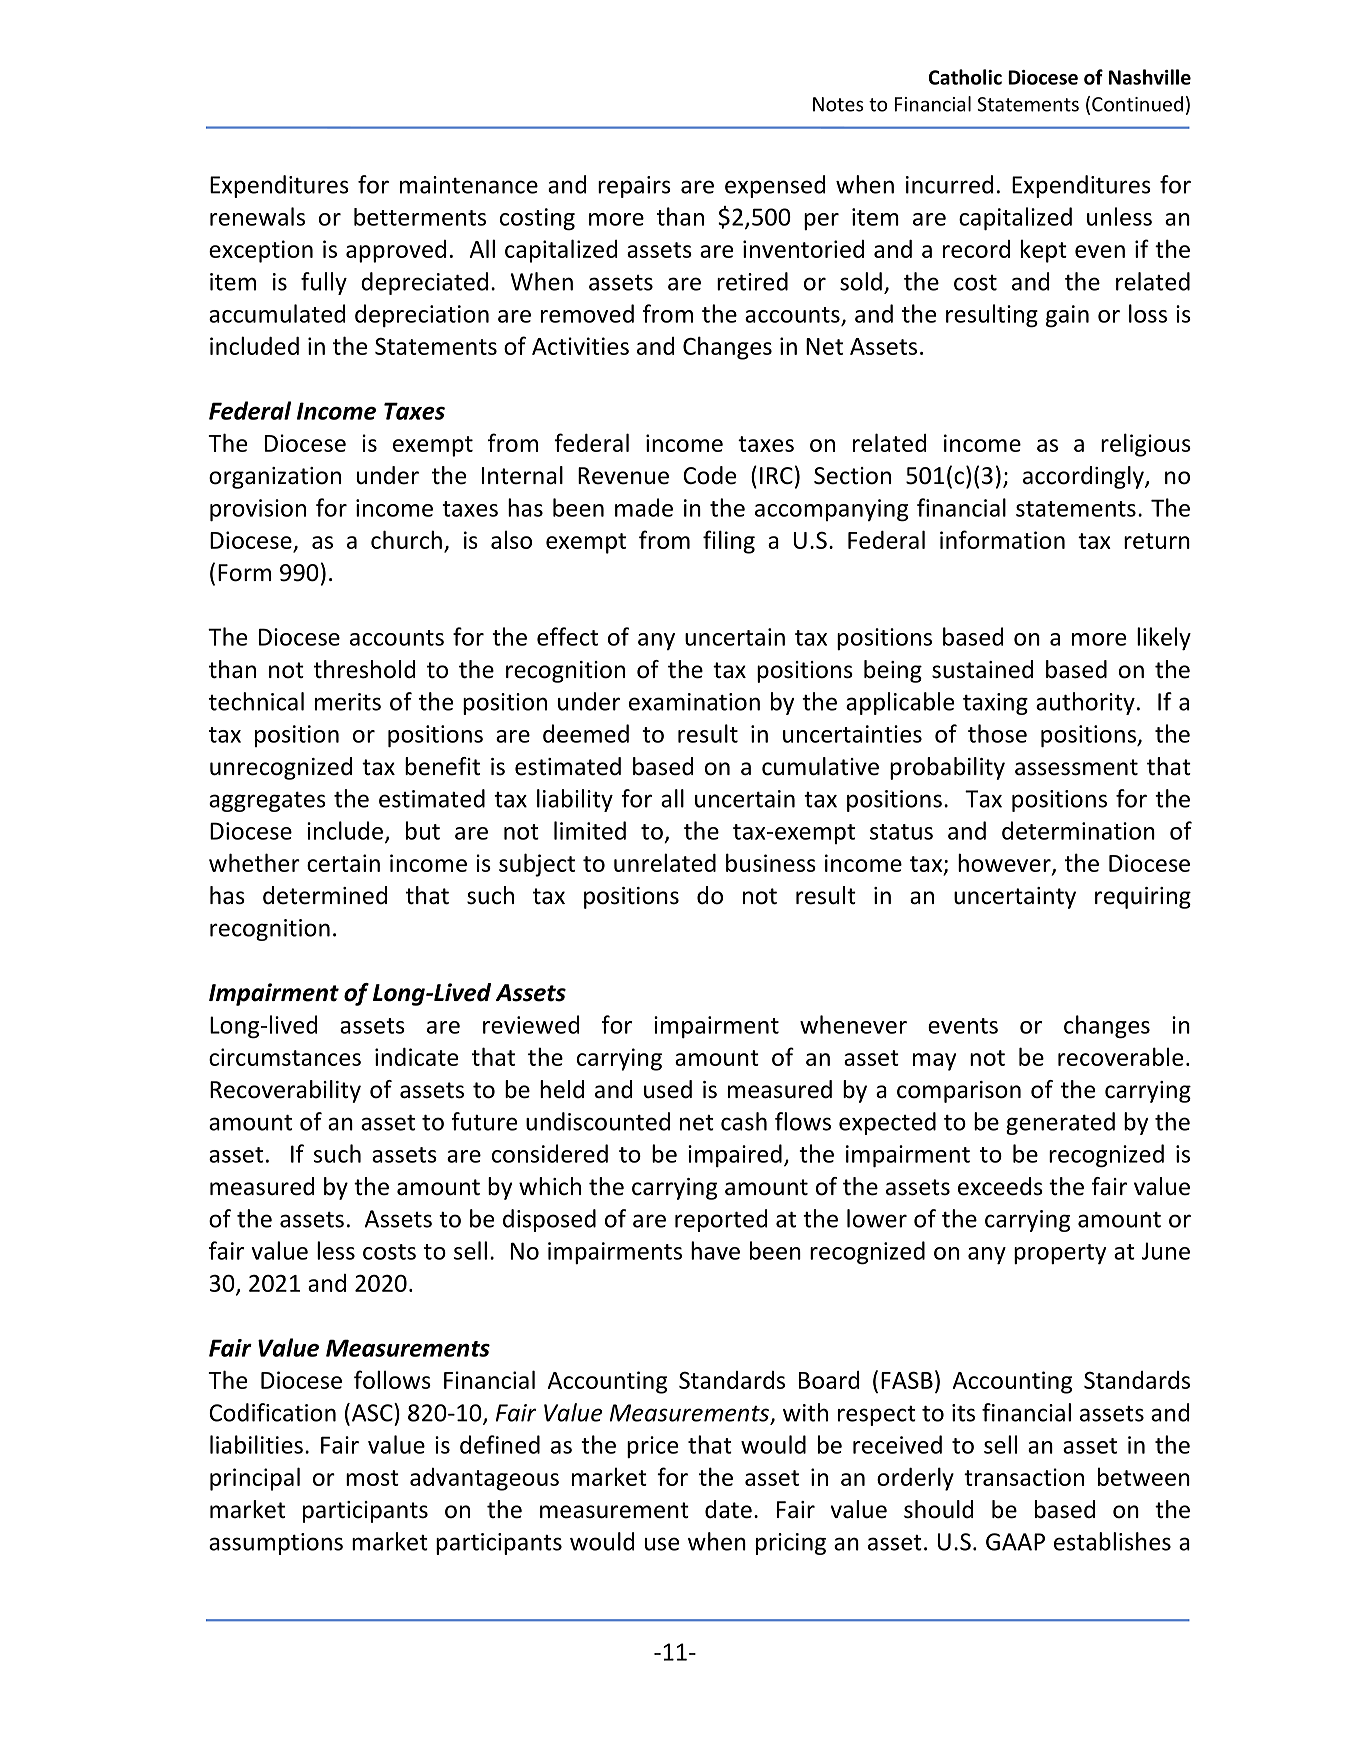 This page has width=1350, height=1747. I want to click on church, so click(406, 539).
